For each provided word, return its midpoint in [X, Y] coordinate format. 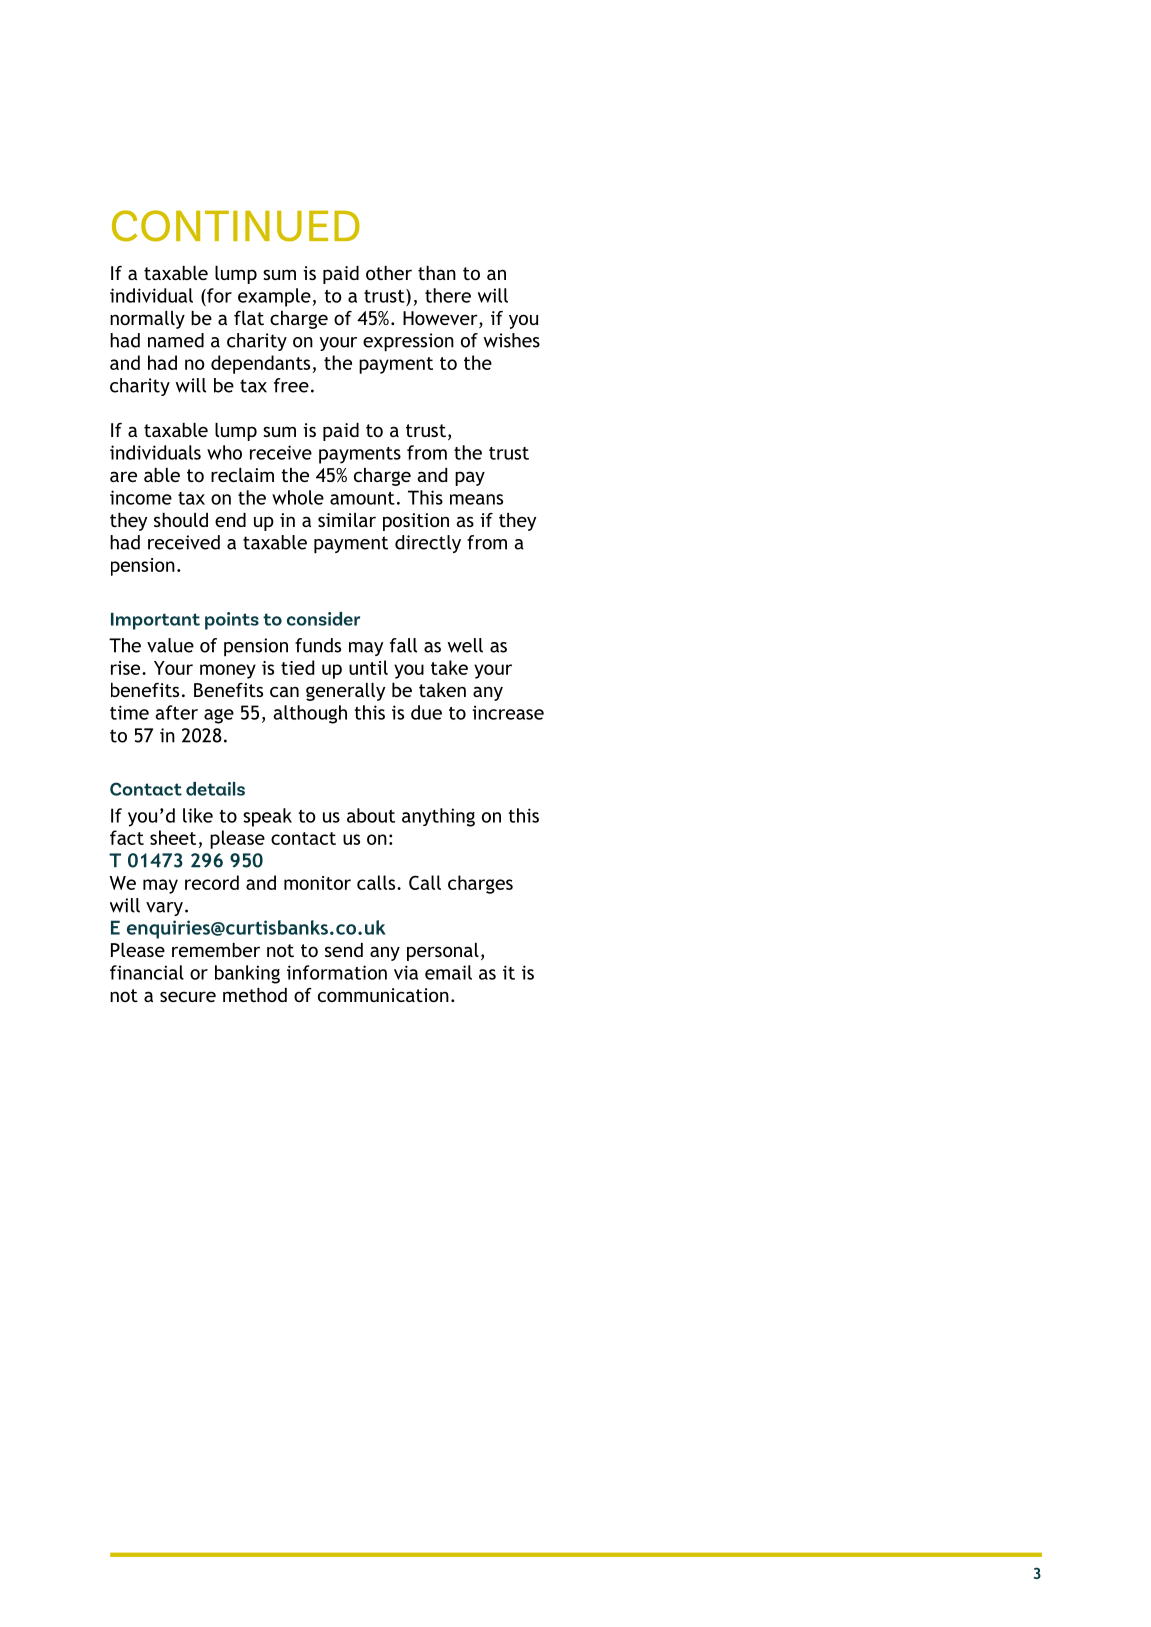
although [310, 714]
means [476, 499]
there [448, 295]
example [274, 297]
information [337, 972]
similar [347, 520]
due [426, 712]
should [181, 520]
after [176, 712]
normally [147, 320]
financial [147, 972]
